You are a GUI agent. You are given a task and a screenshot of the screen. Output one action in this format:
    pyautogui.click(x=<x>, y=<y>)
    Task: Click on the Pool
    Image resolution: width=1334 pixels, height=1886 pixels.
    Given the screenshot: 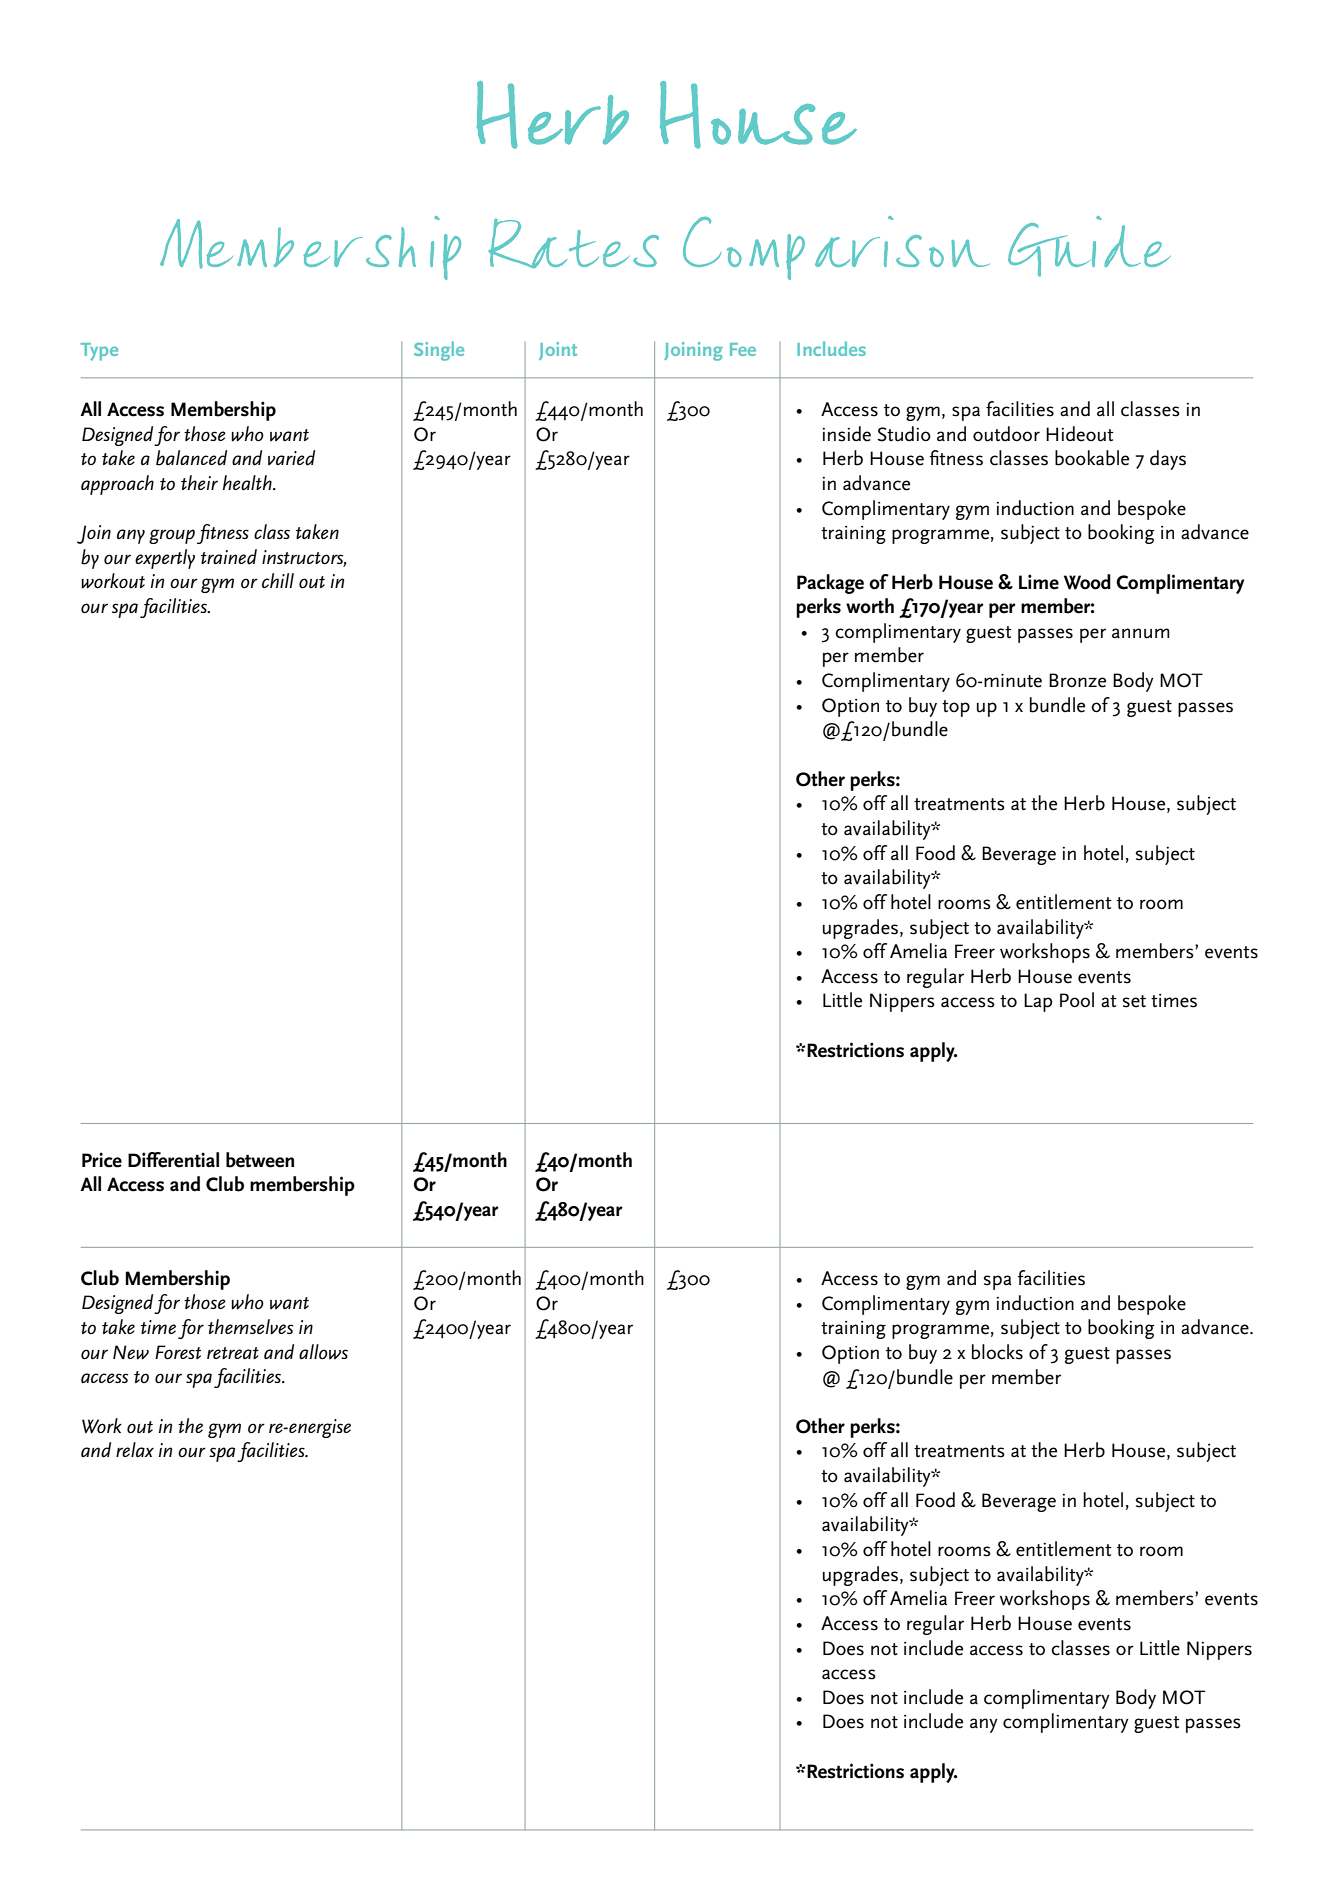 What is the action you would take?
    pyautogui.click(x=1077, y=1000)
